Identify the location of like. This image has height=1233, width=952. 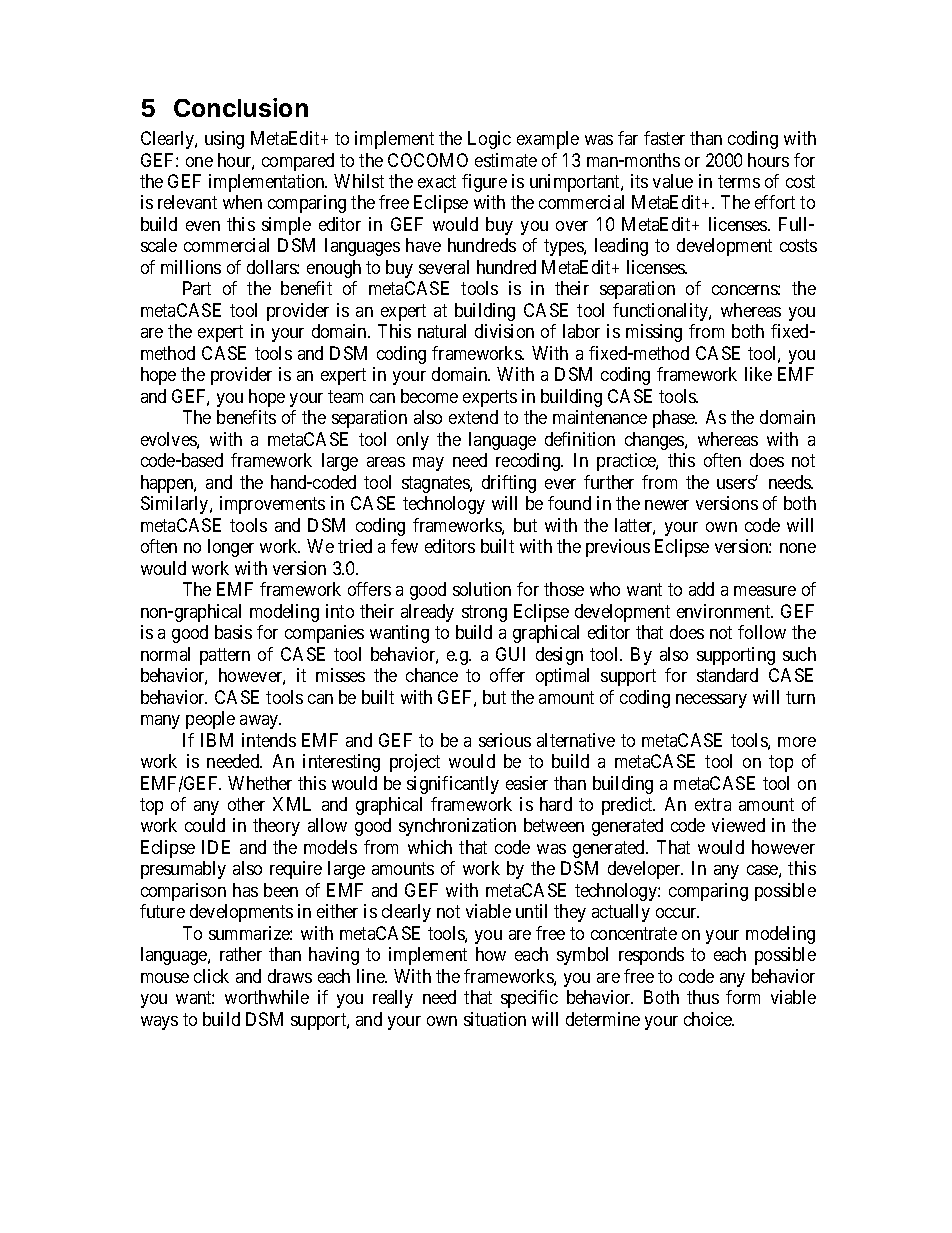
(758, 374).
